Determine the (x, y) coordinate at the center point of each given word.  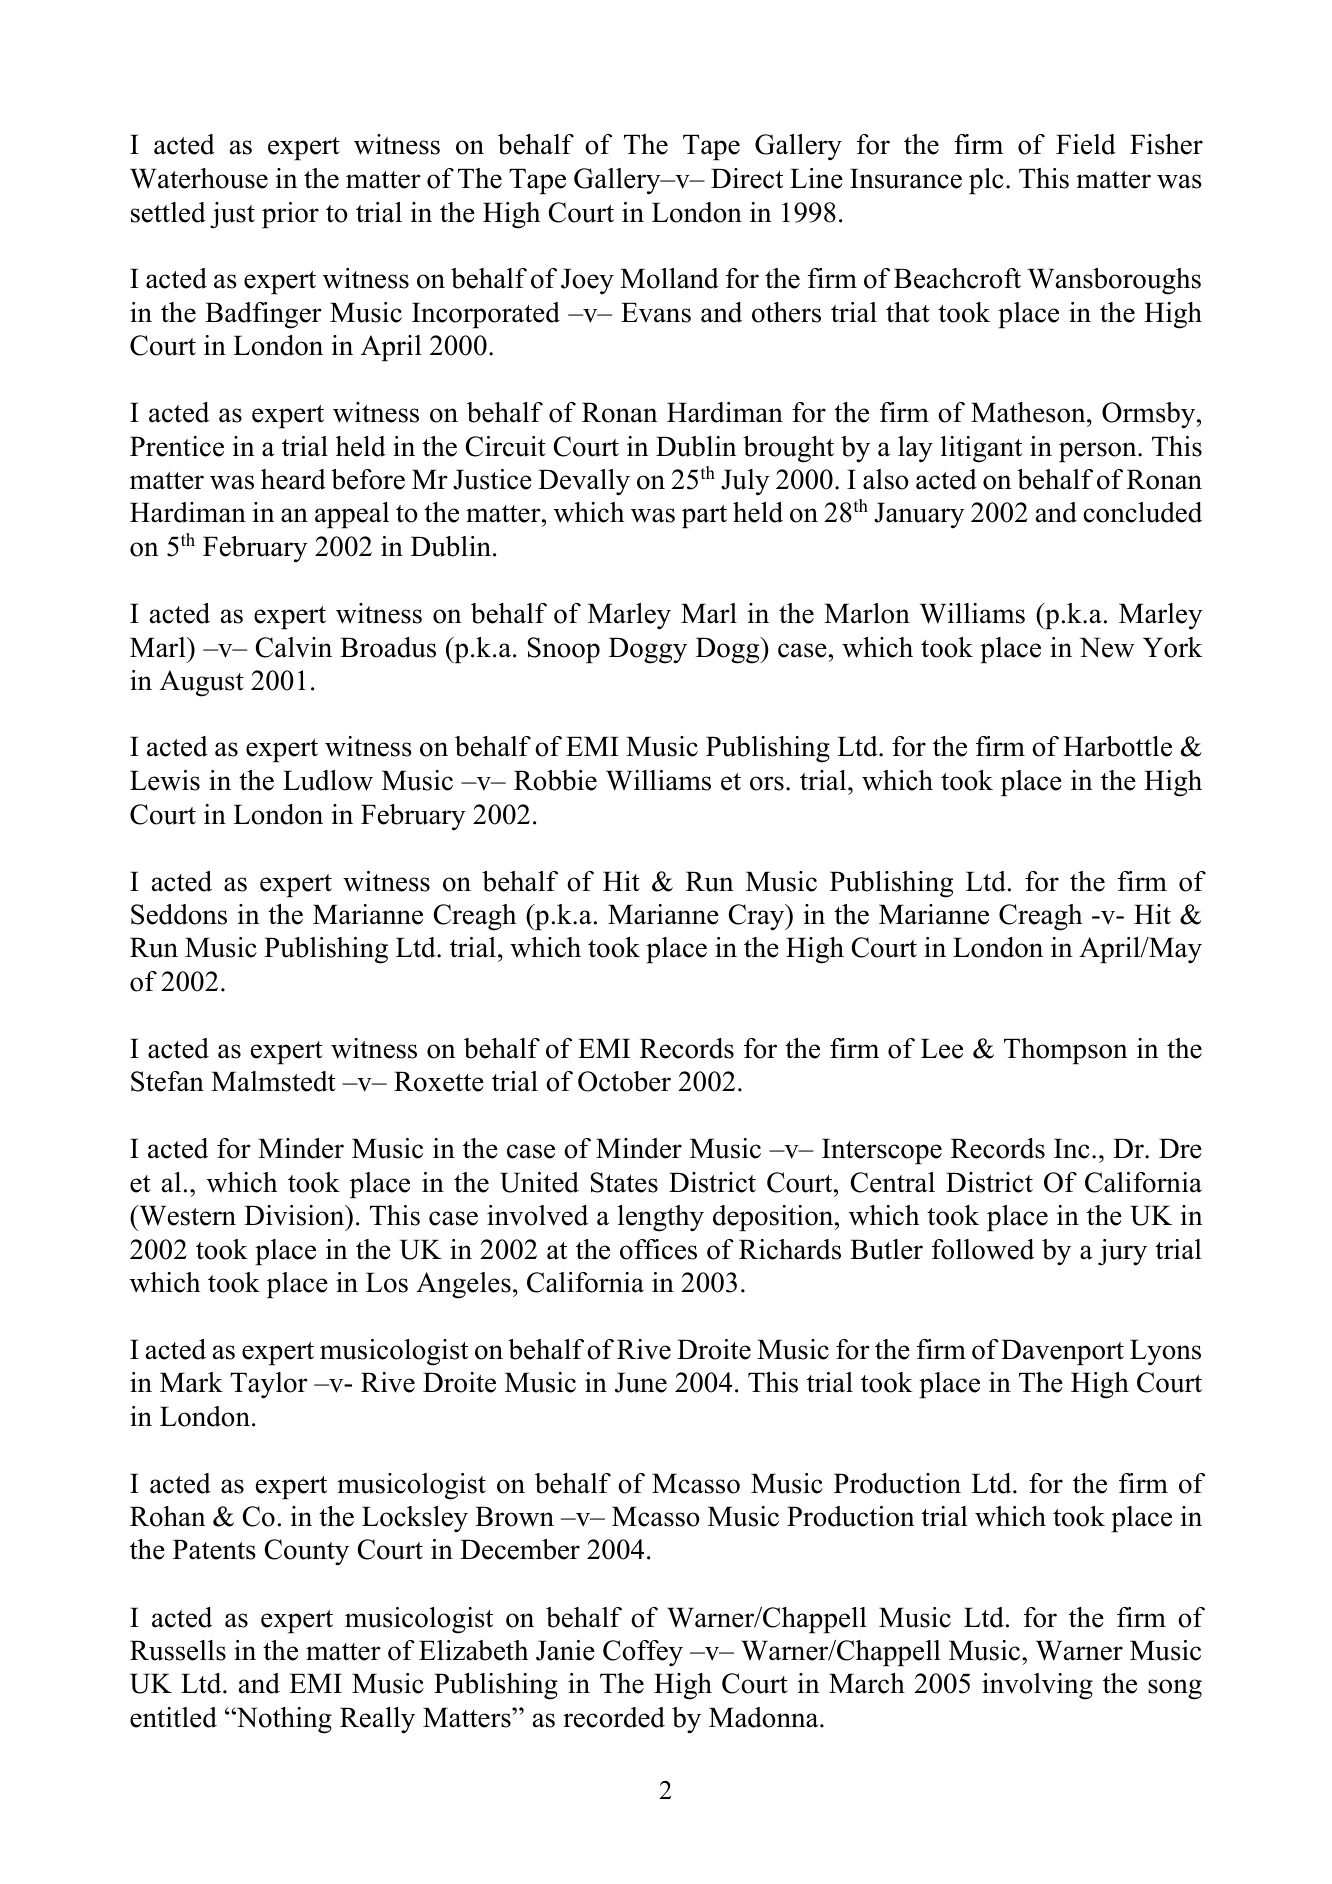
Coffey (643, 1653)
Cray (758, 917)
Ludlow (328, 780)
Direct (747, 178)
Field (1086, 144)
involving (1037, 1686)
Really (377, 1720)
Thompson (1066, 1051)
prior (290, 215)
